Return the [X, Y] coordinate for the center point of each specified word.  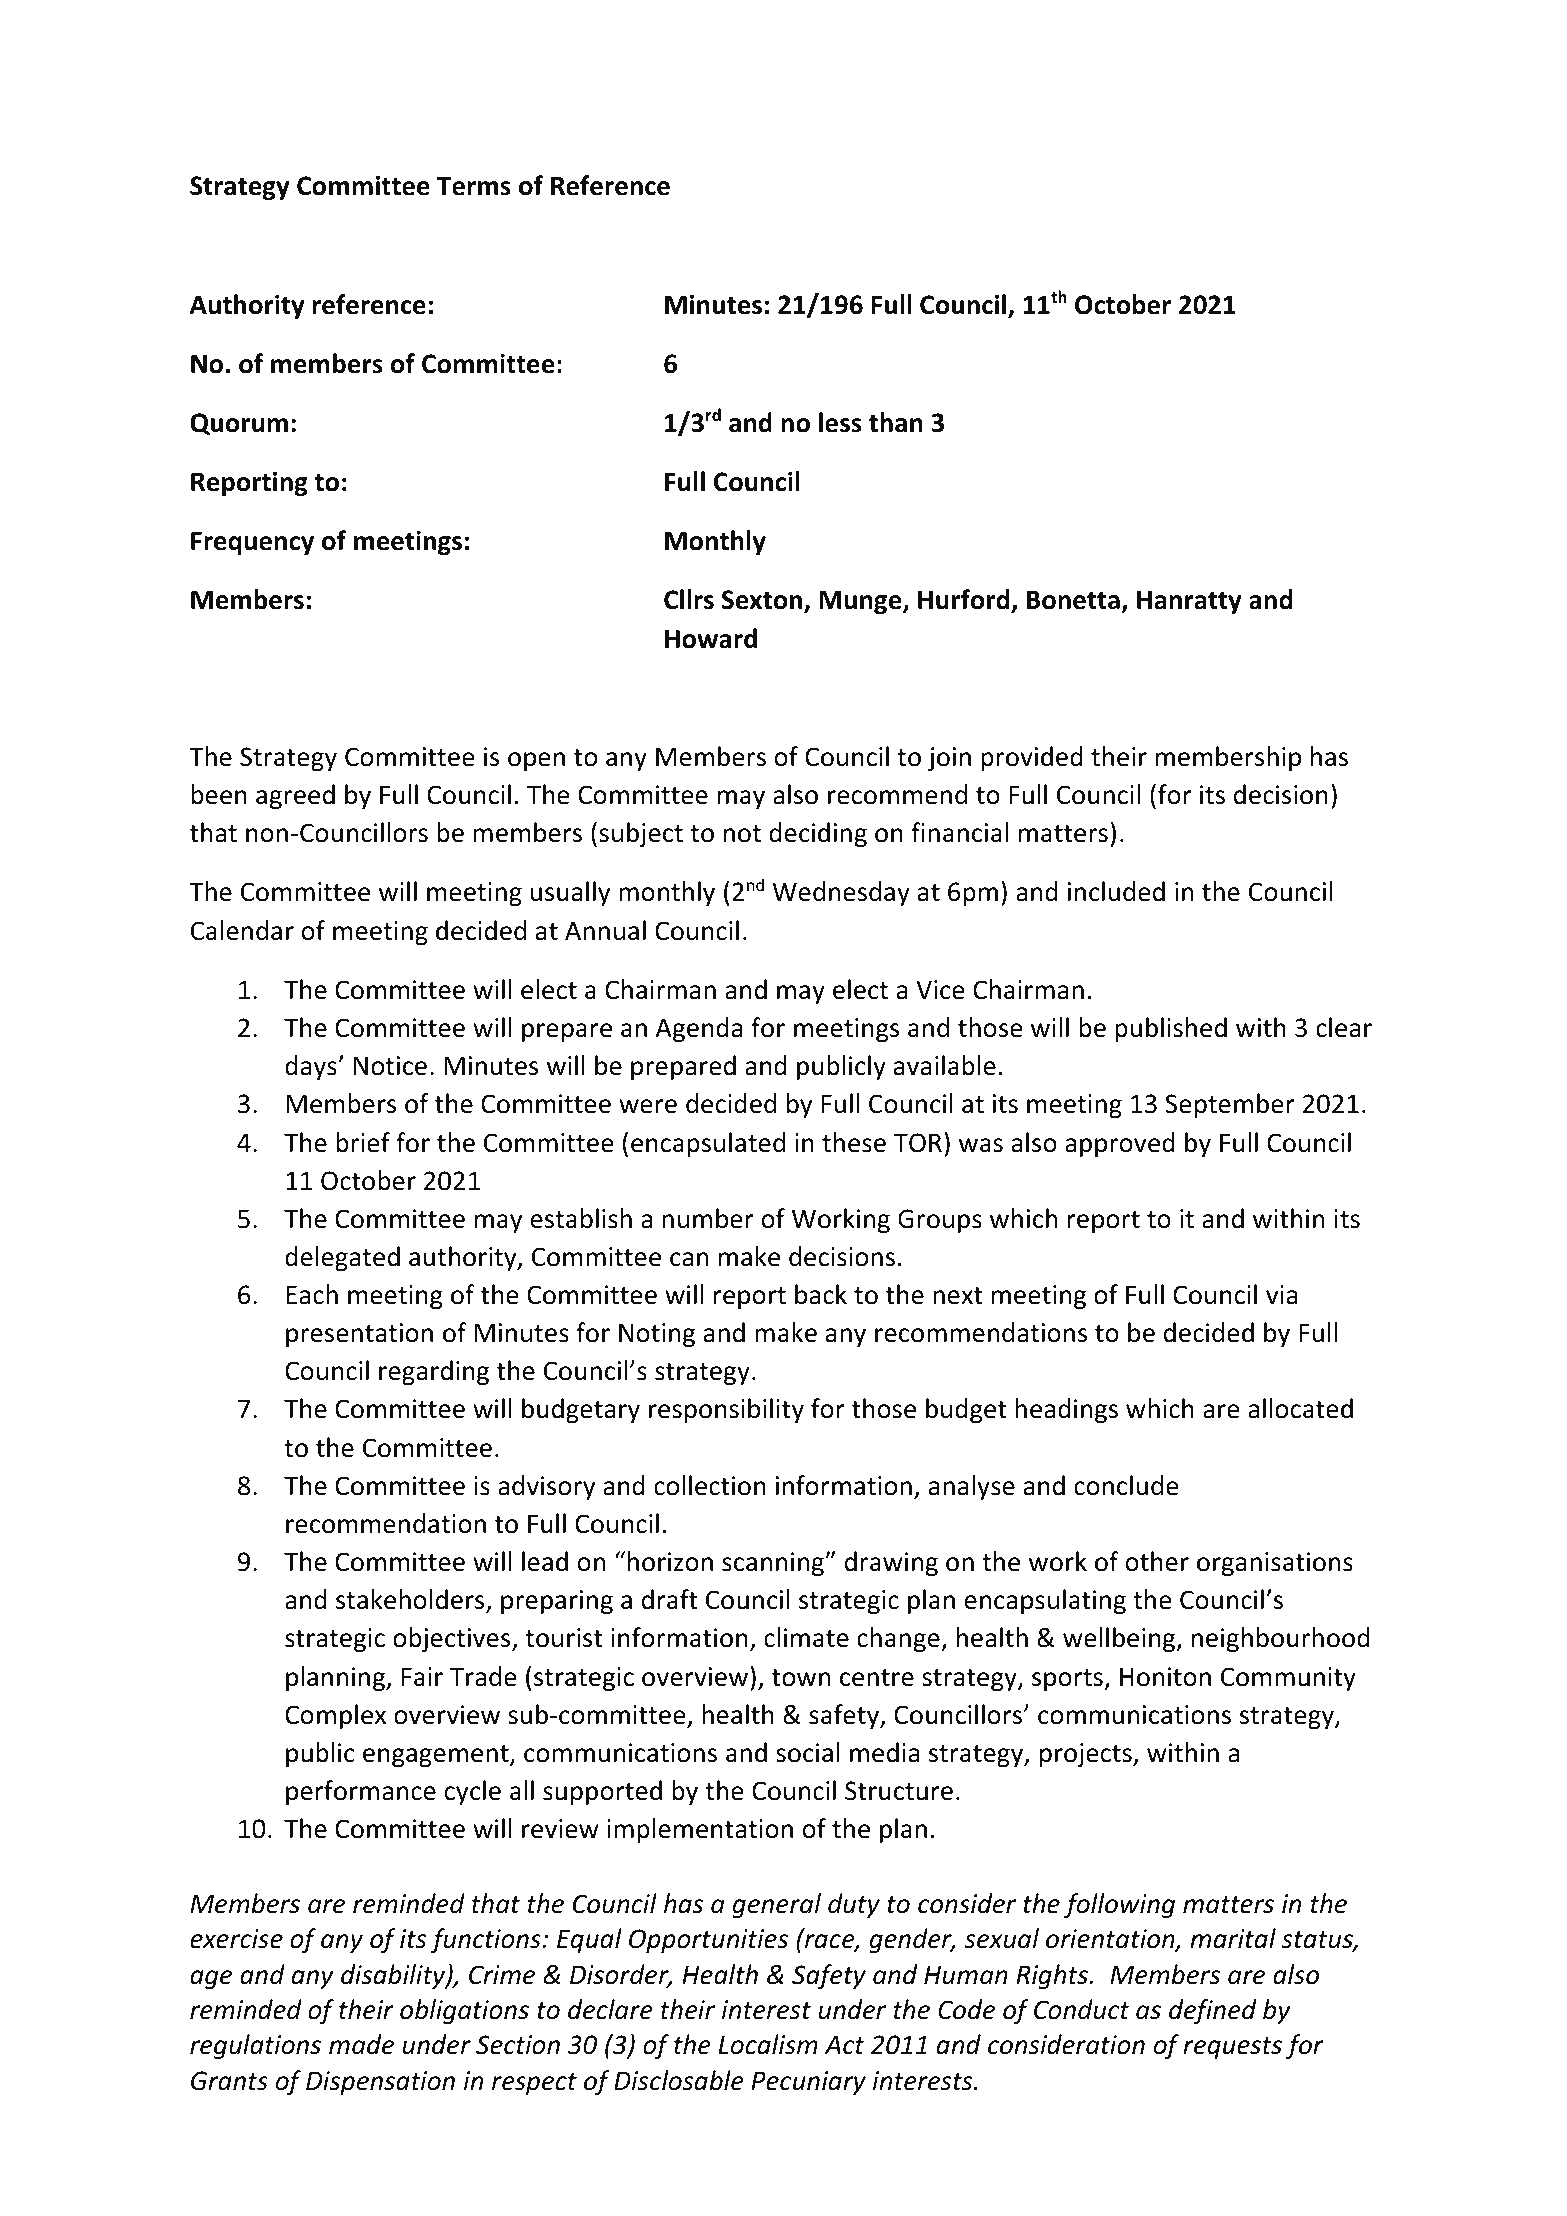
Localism [768, 2044]
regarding [434, 1372]
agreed [295, 796]
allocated [1300, 1408]
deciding [818, 834]
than [896, 422]
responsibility [726, 1410]
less [840, 422]
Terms [474, 186]
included [1116, 891]
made [361, 2044]
